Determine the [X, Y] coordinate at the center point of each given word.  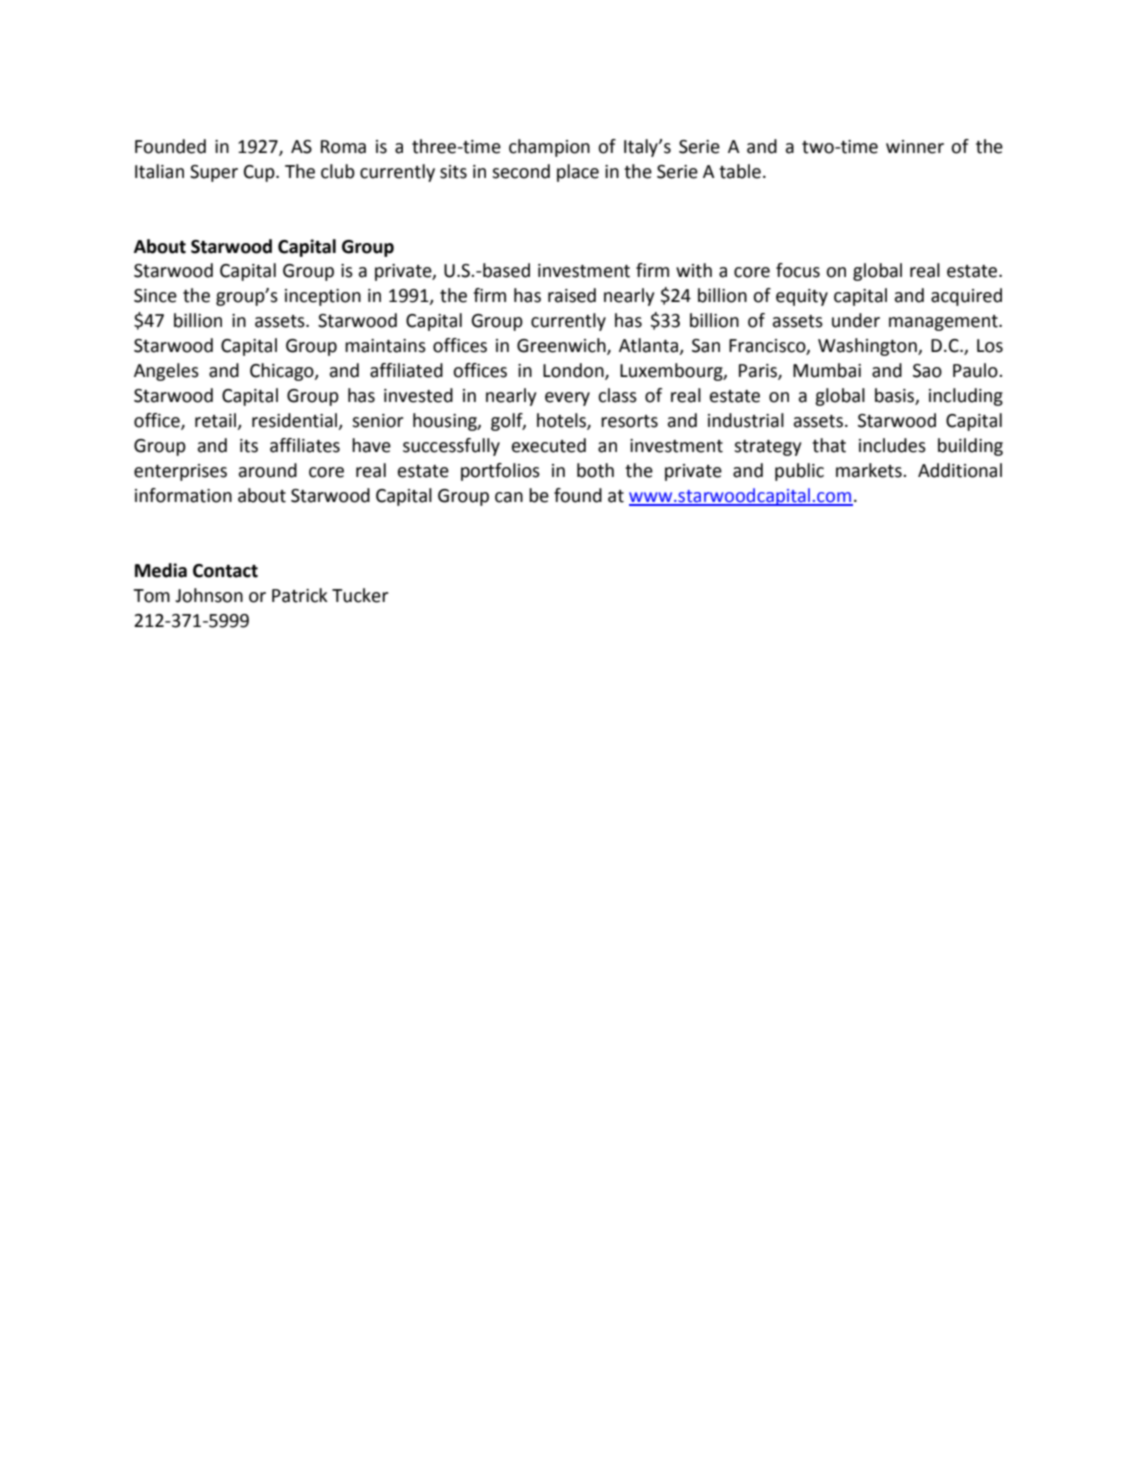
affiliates [305, 445]
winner [915, 147]
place [578, 173]
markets [870, 470]
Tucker [360, 595]
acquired [966, 297]
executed [549, 445]
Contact [225, 571]
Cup [260, 173]
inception [323, 297]
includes [892, 445]
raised [572, 295]
